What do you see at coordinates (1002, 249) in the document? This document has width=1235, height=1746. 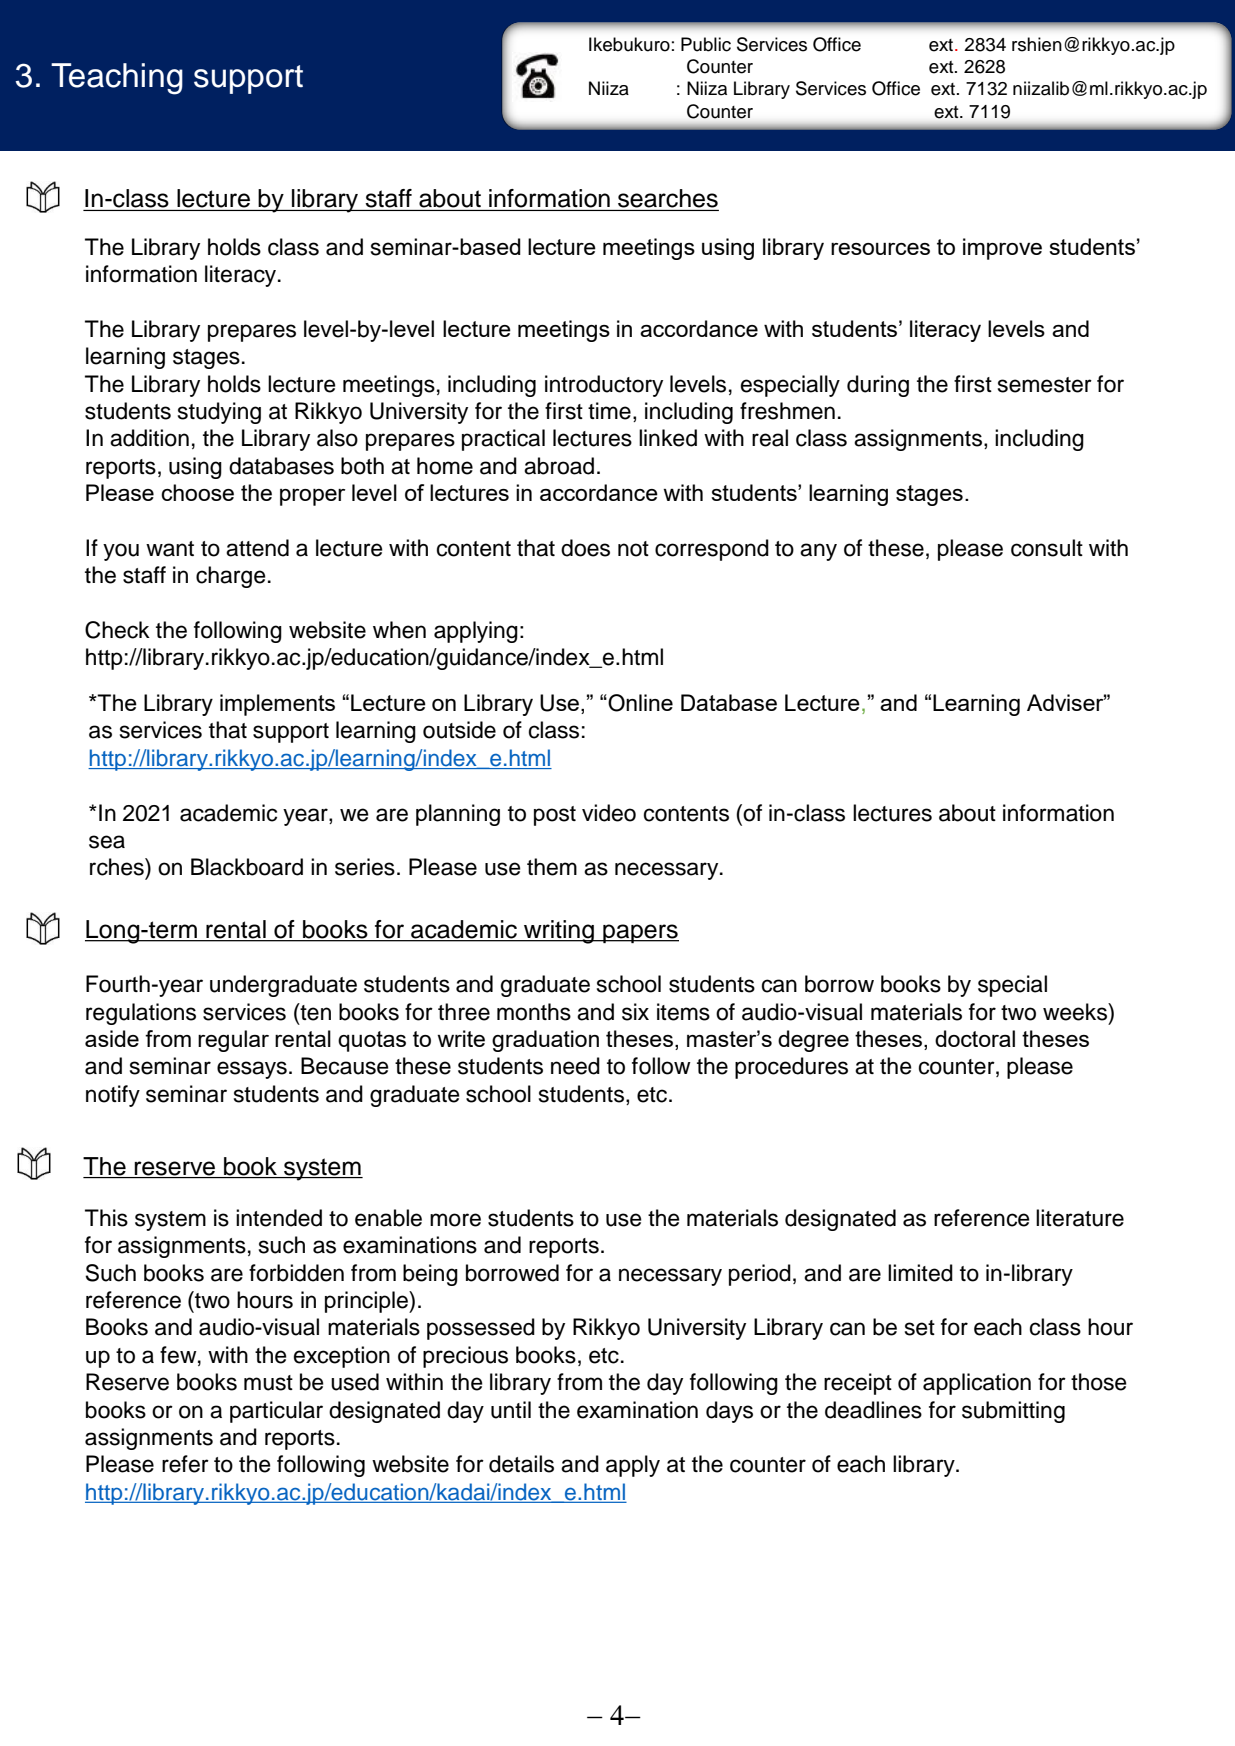 I see `improve` at bounding box center [1002, 249].
